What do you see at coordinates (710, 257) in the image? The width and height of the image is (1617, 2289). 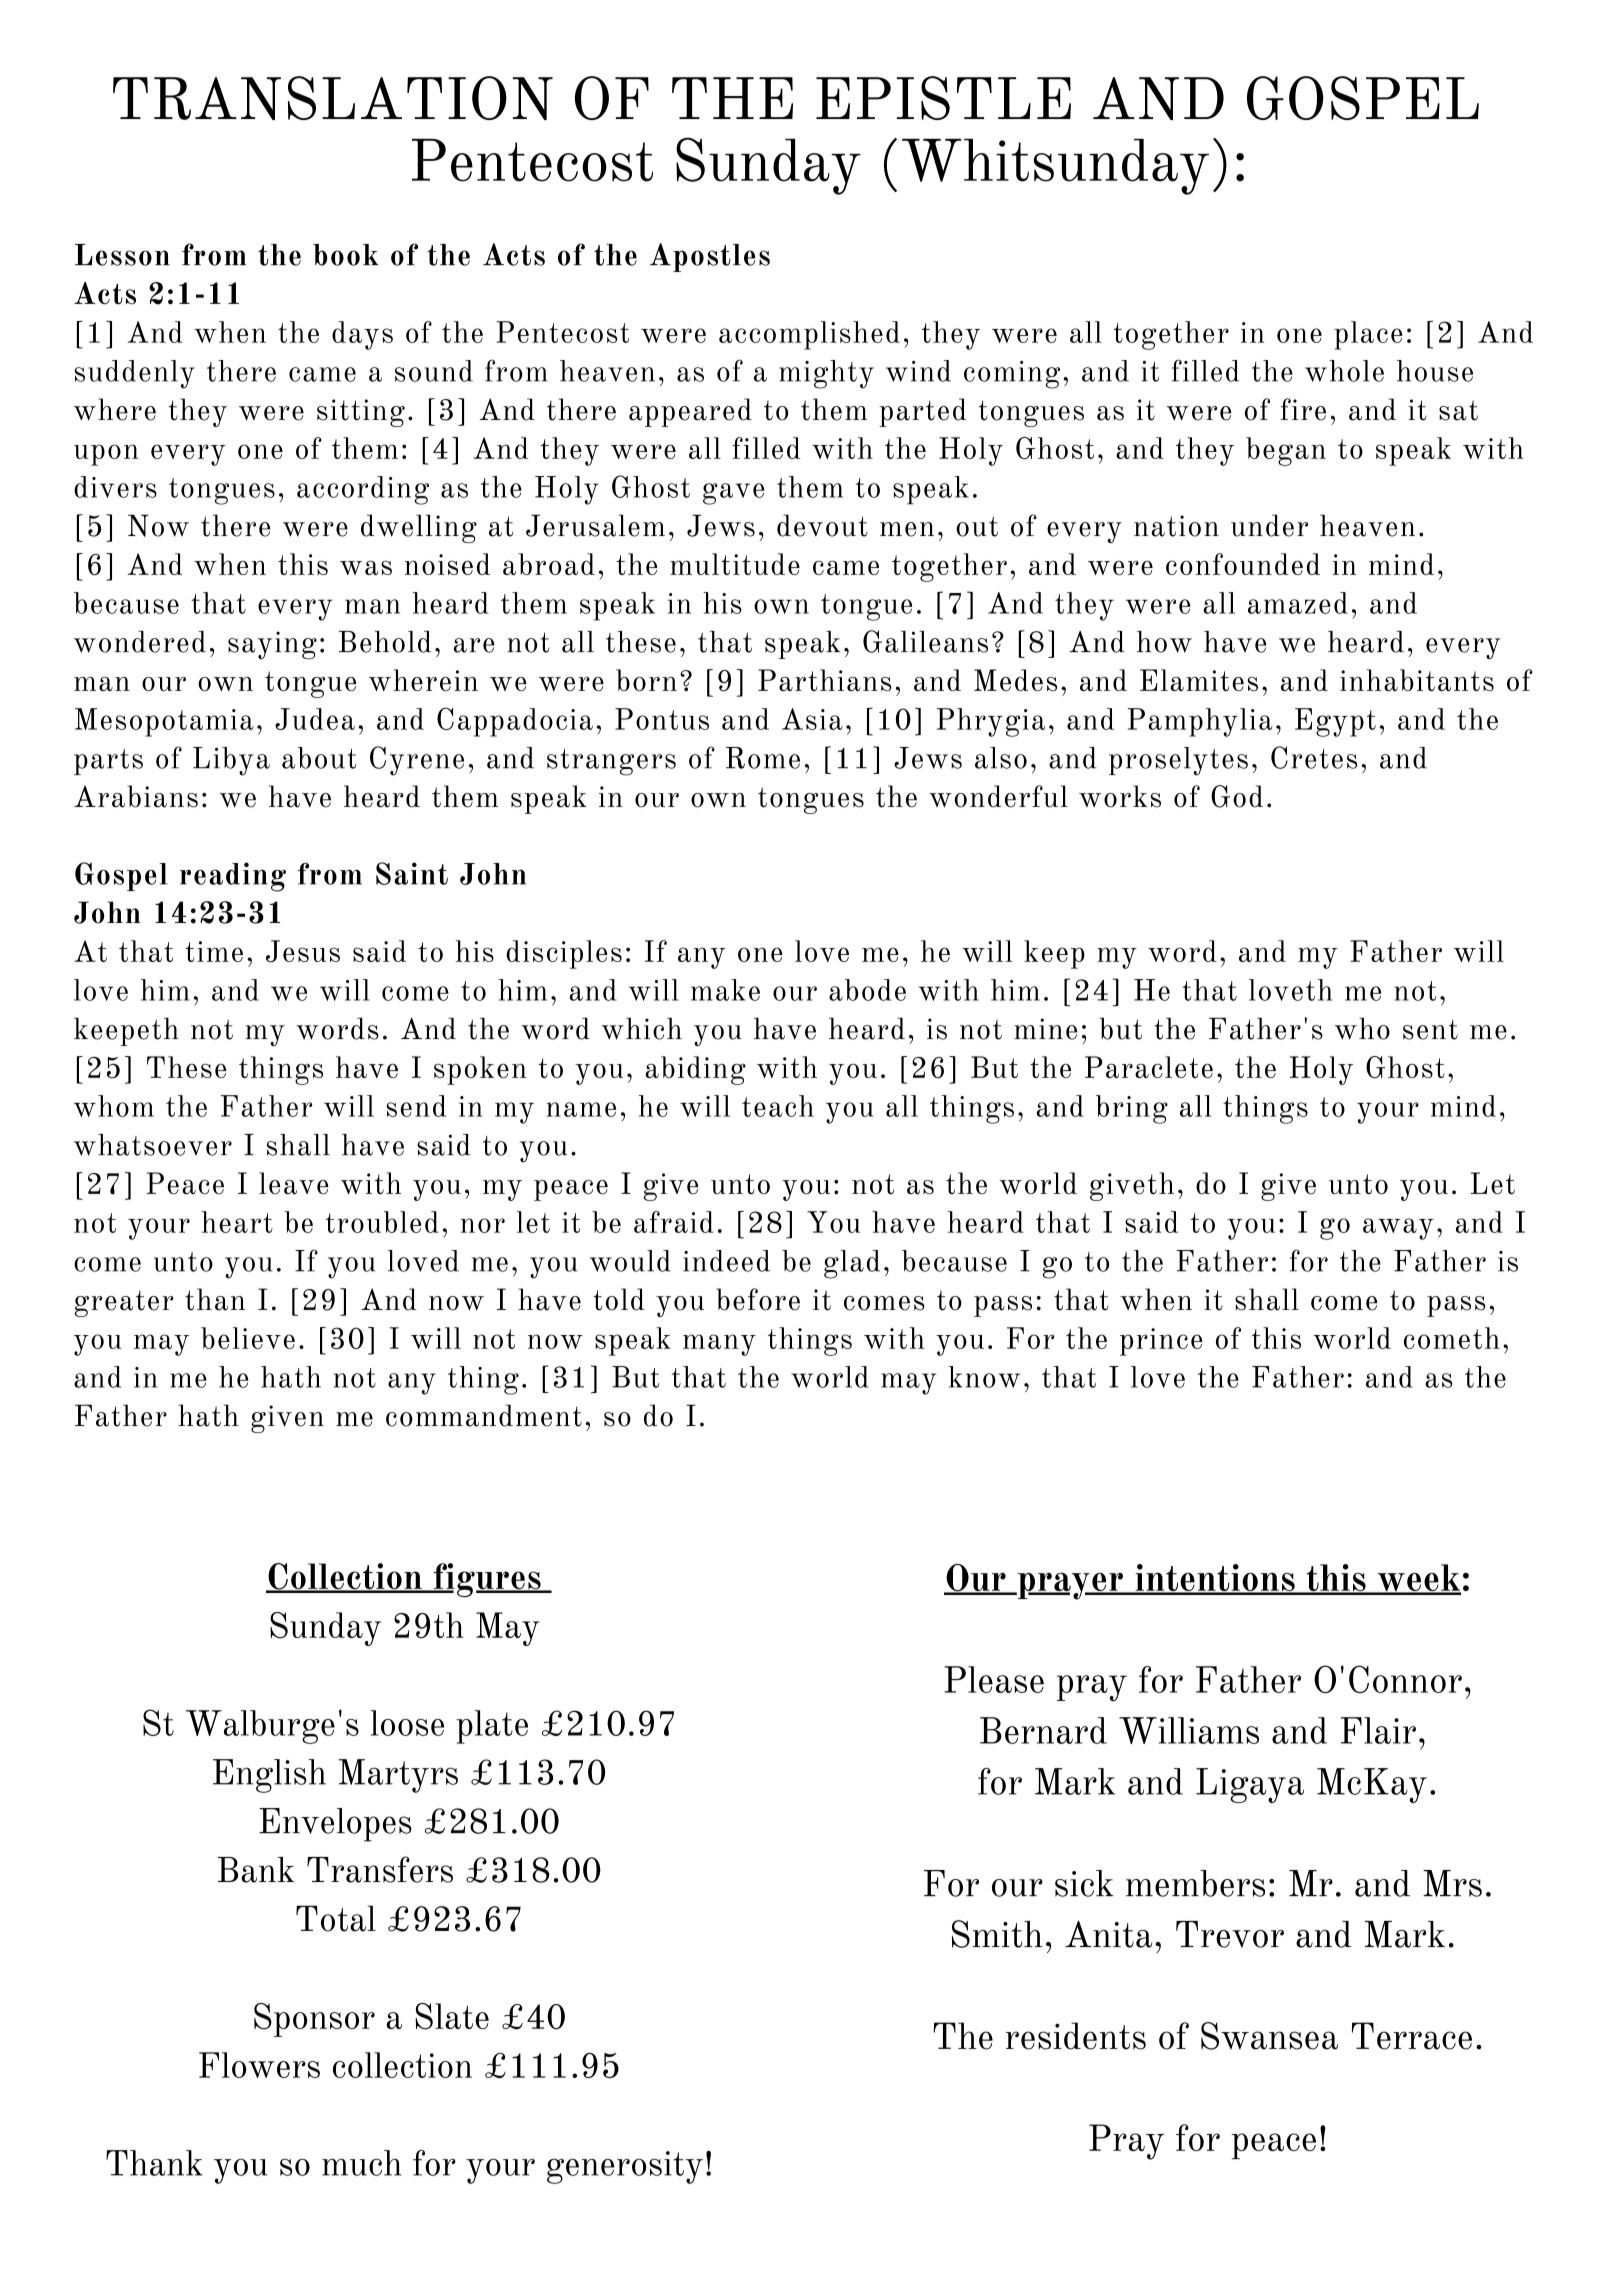 I see `Apostles` at bounding box center [710, 257].
